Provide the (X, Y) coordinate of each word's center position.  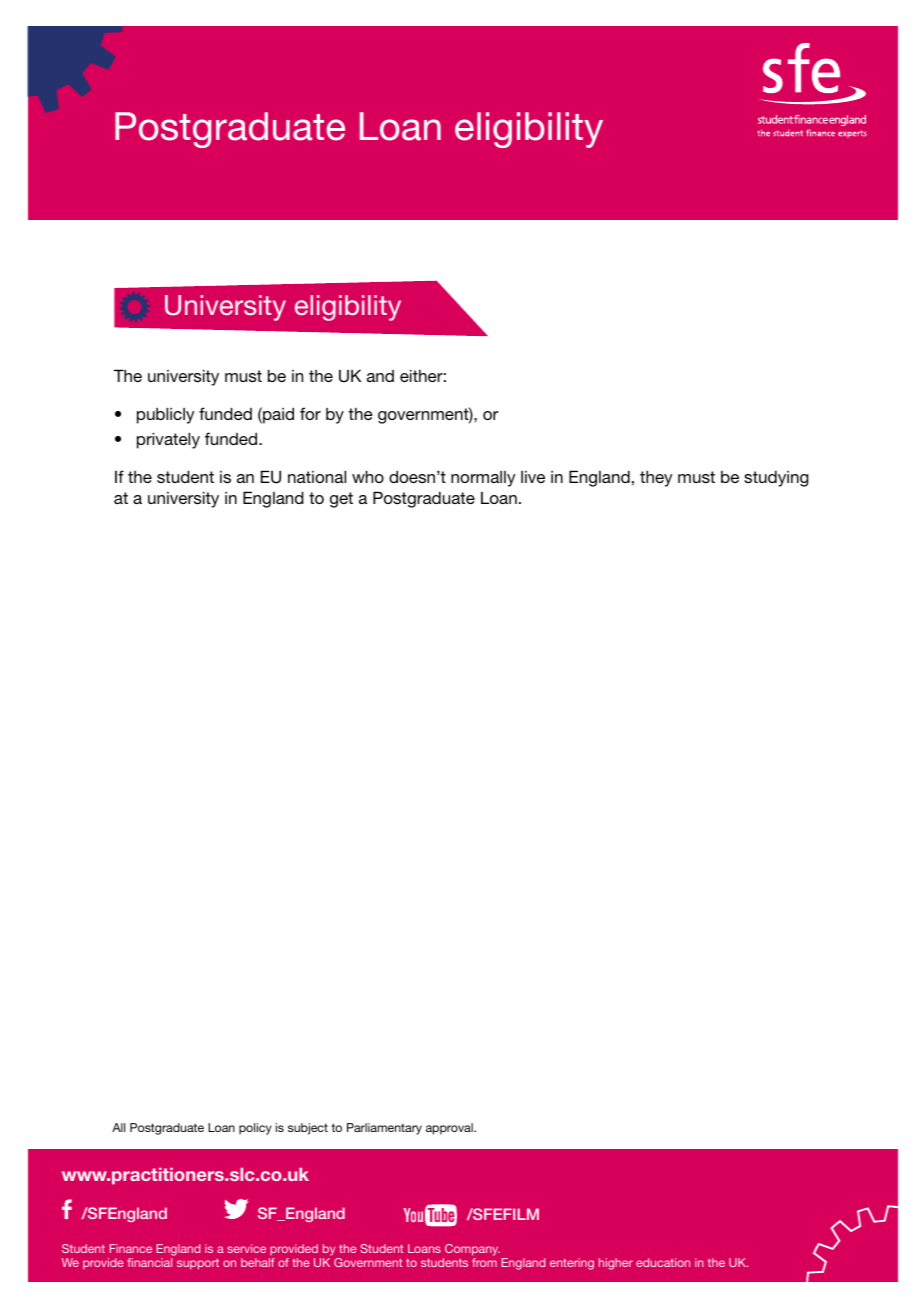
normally (483, 479)
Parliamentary (384, 1129)
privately (168, 440)
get (341, 500)
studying (776, 478)
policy (255, 1129)
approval (450, 1129)
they (656, 478)
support (198, 1264)
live (533, 477)
